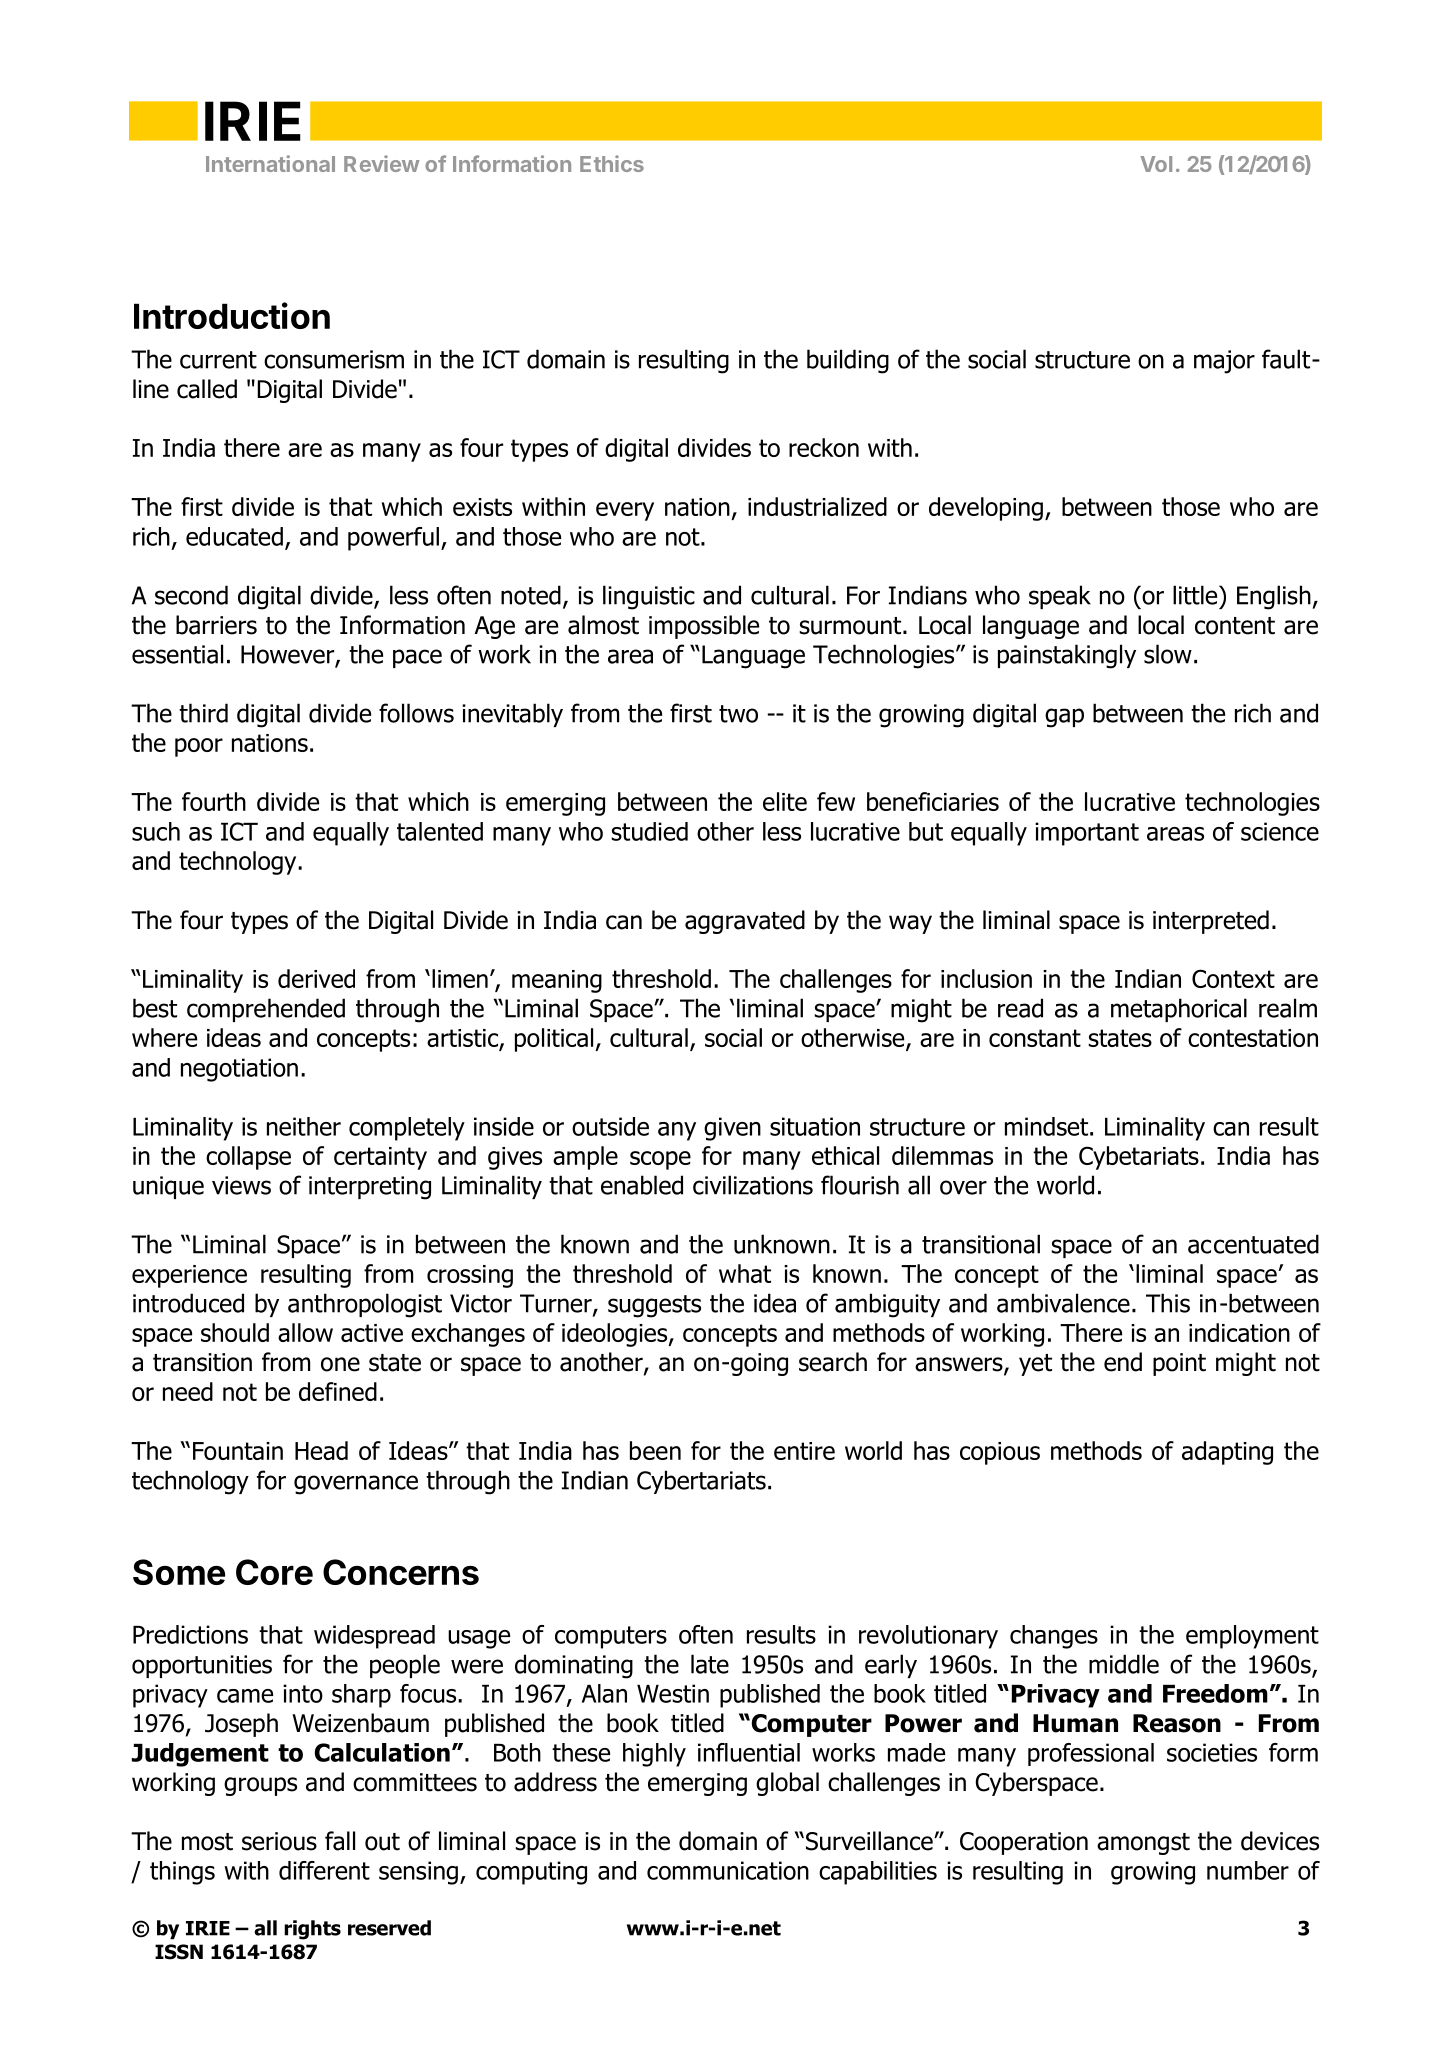 The height and width of the image is (2057, 1455). I want to click on rights, so click(312, 1930).
